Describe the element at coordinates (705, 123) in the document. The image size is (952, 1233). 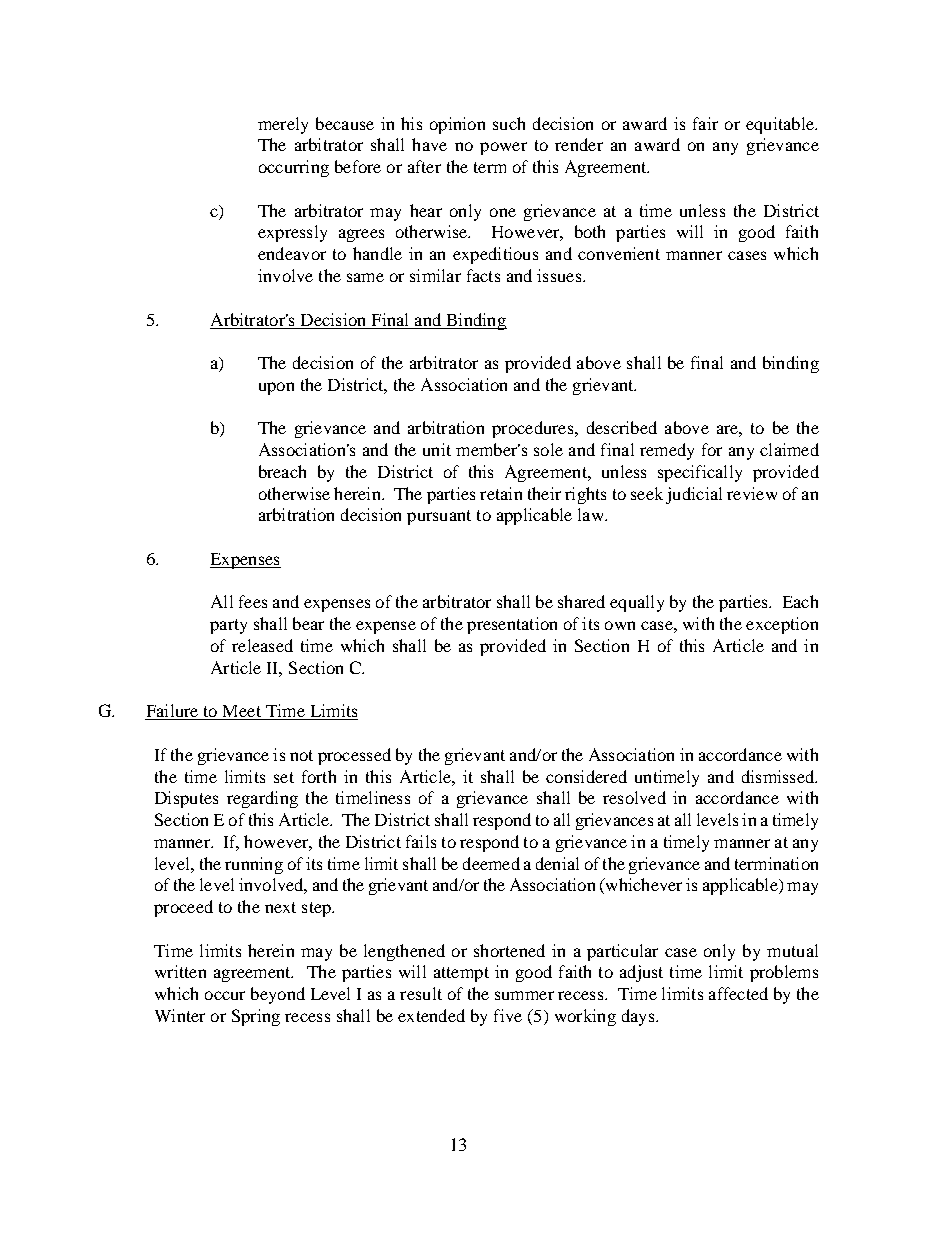
I see `fair` at that location.
